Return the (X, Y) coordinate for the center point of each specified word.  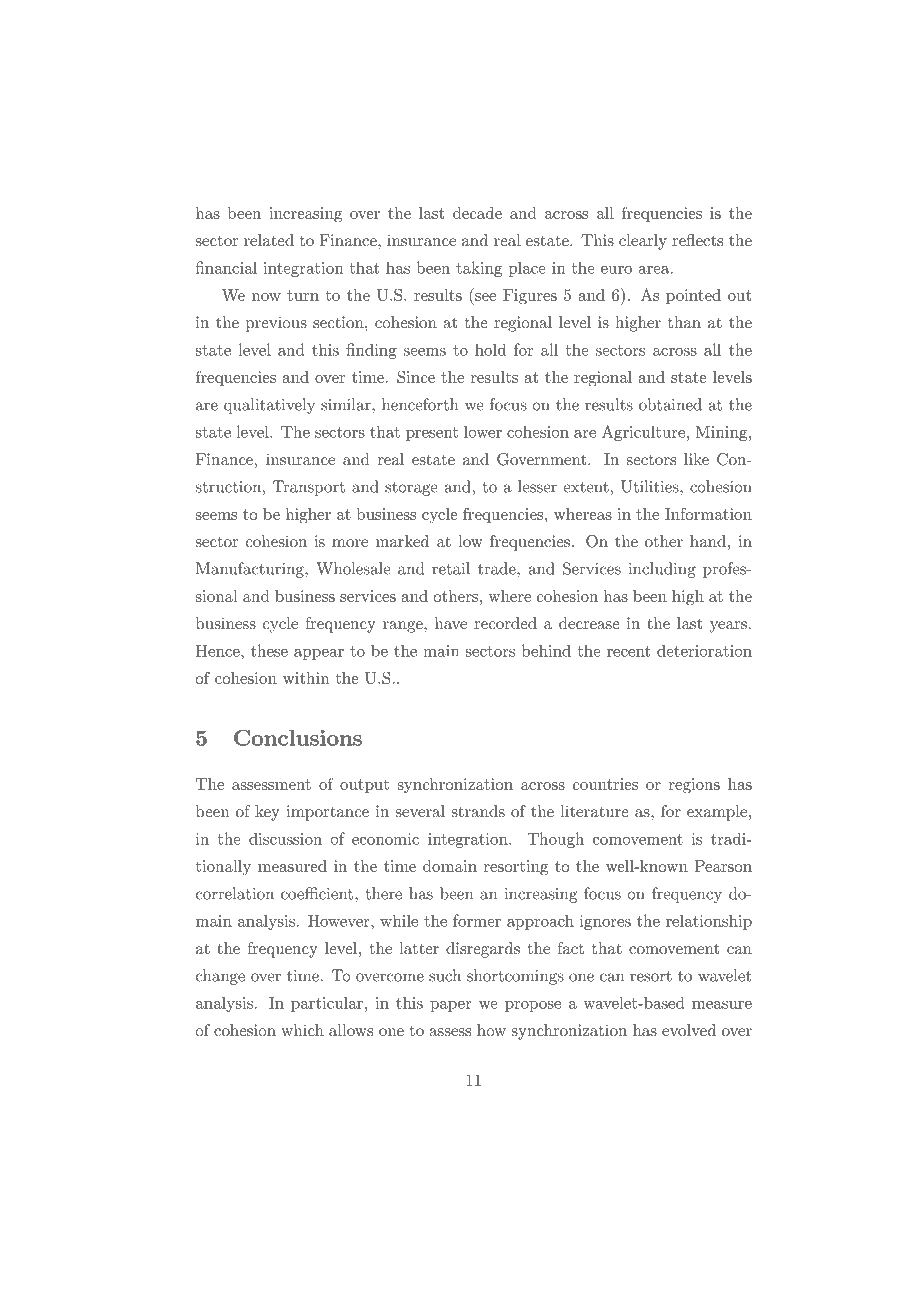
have (451, 623)
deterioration (704, 650)
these (269, 650)
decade (477, 213)
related (269, 240)
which (302, 1030)
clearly (643, 242)
